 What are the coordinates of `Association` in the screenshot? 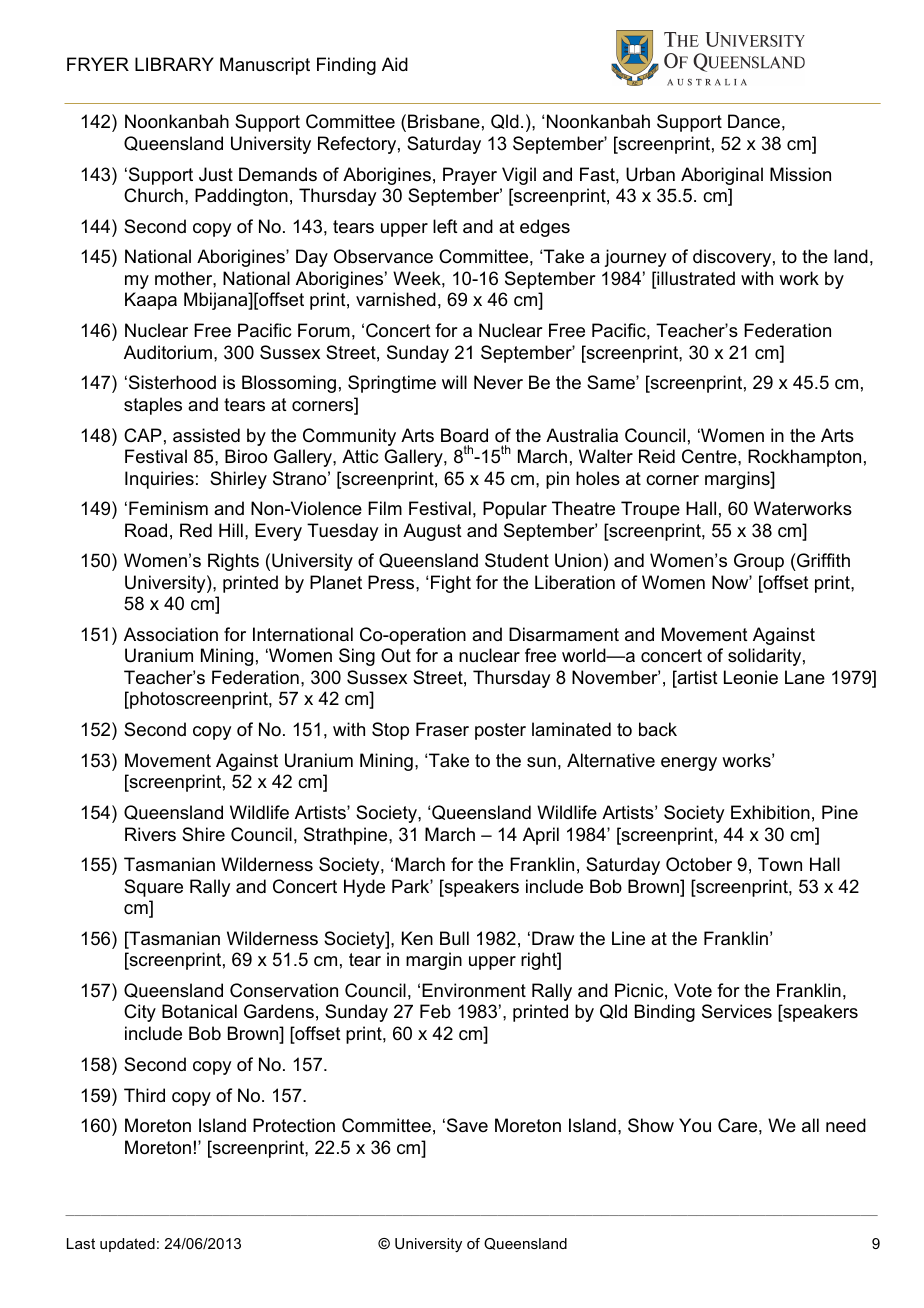 It's located at (171, 634).
